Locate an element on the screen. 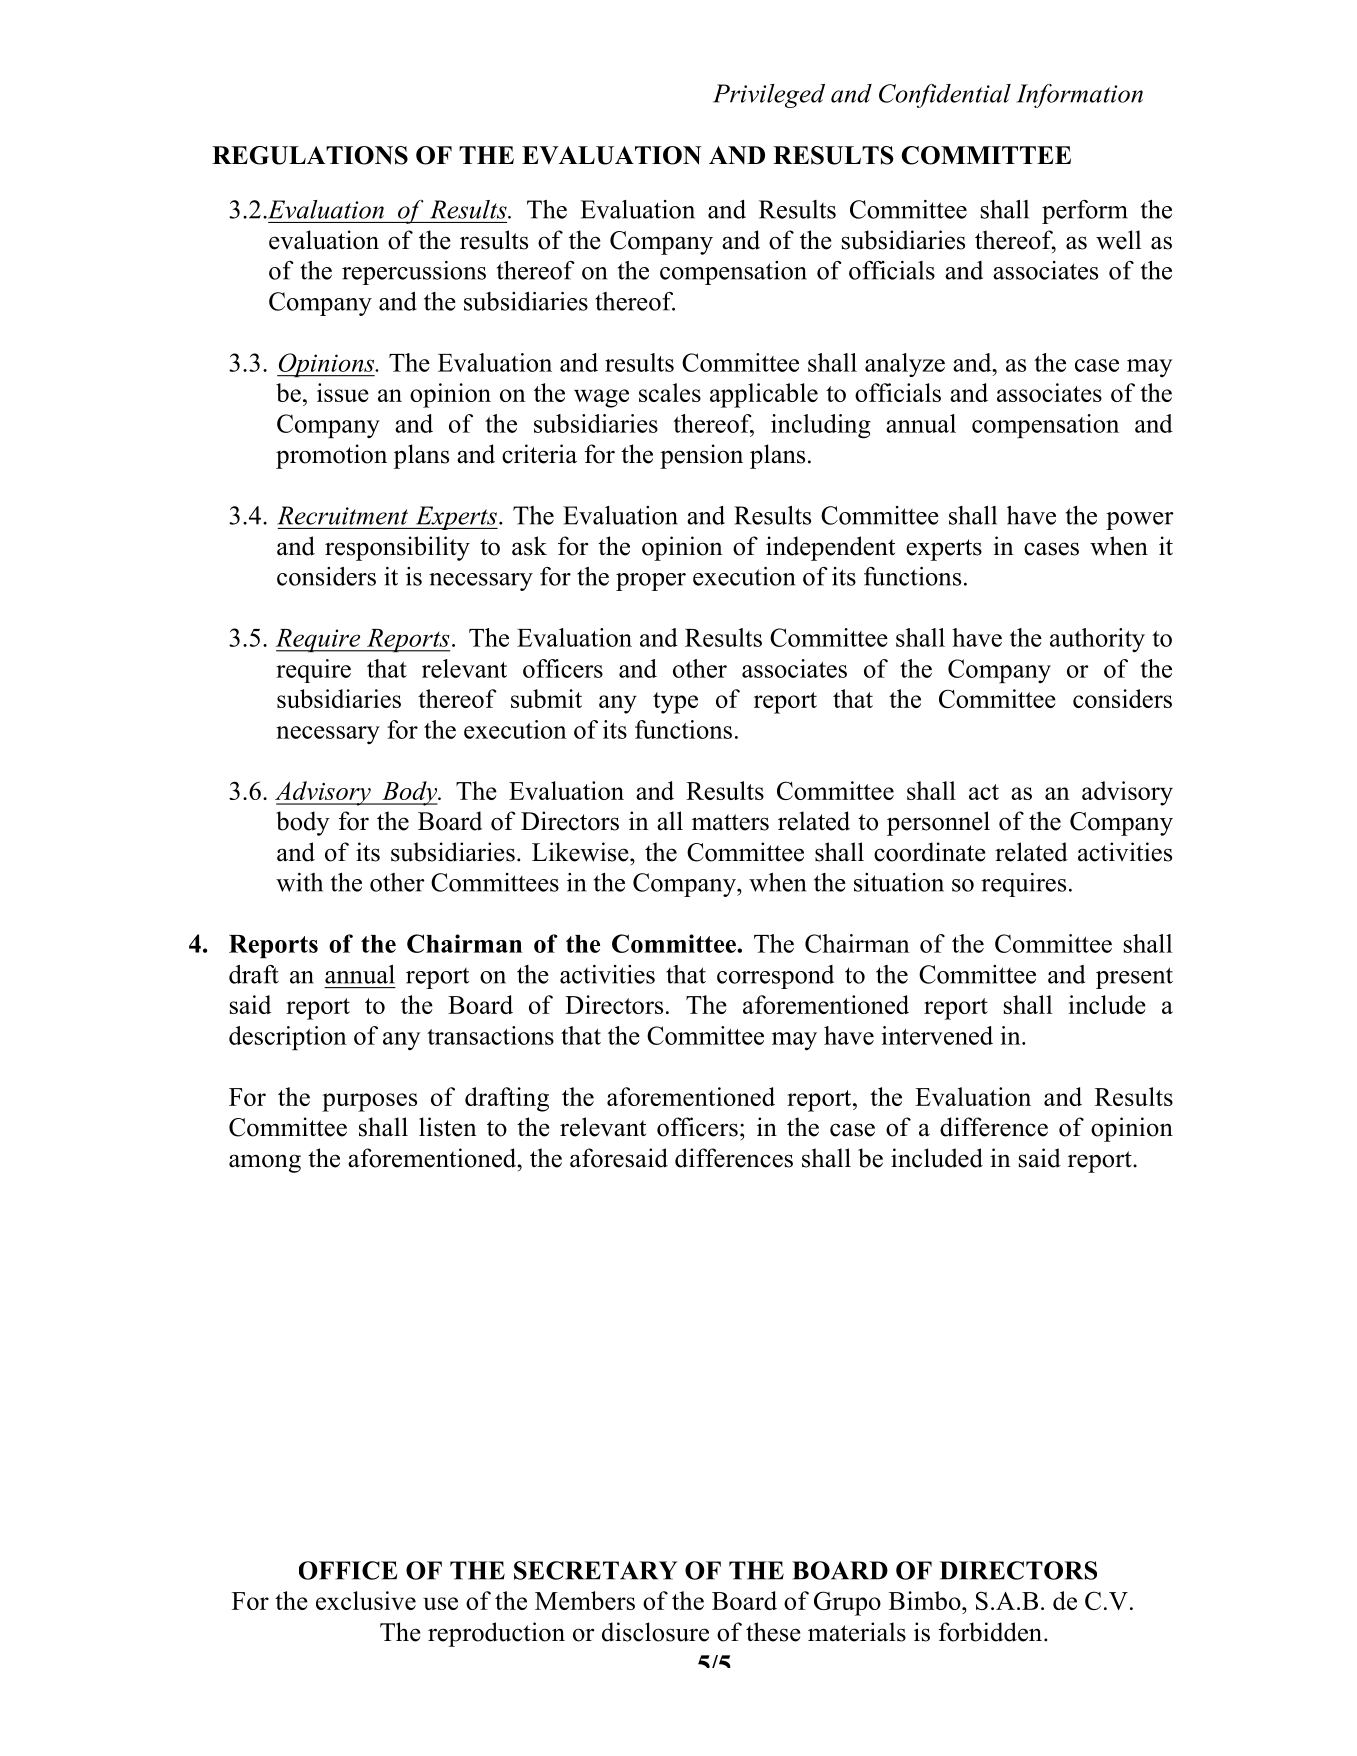 The height and width of the screenshot is (1756, 1357). exclusive is located at coordinates (366, 1600).
